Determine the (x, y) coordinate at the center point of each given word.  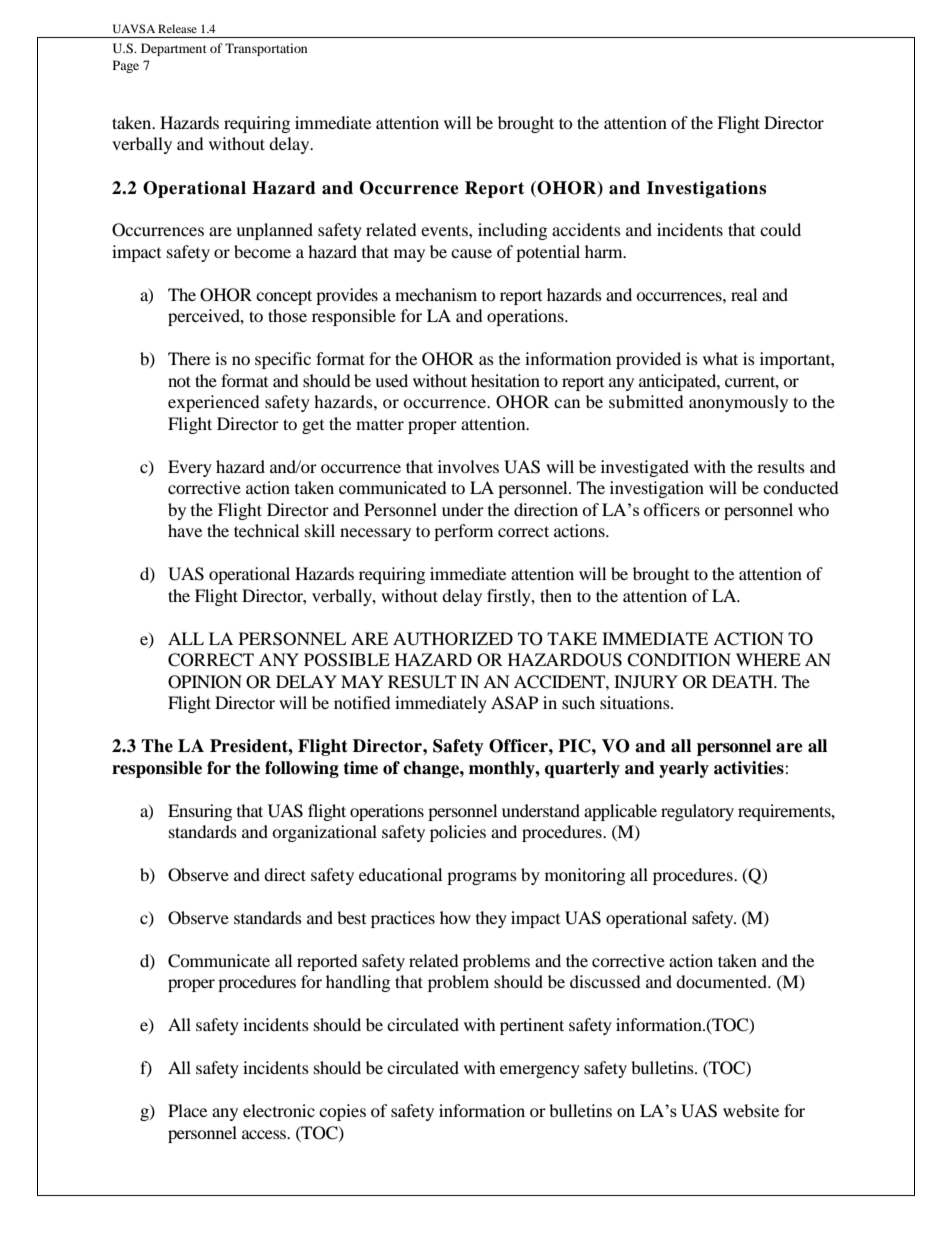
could (780, 229)
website (751, 1110)
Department (174, 49)
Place (187, 1110)
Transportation (266, 49)
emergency (540, 1071)
